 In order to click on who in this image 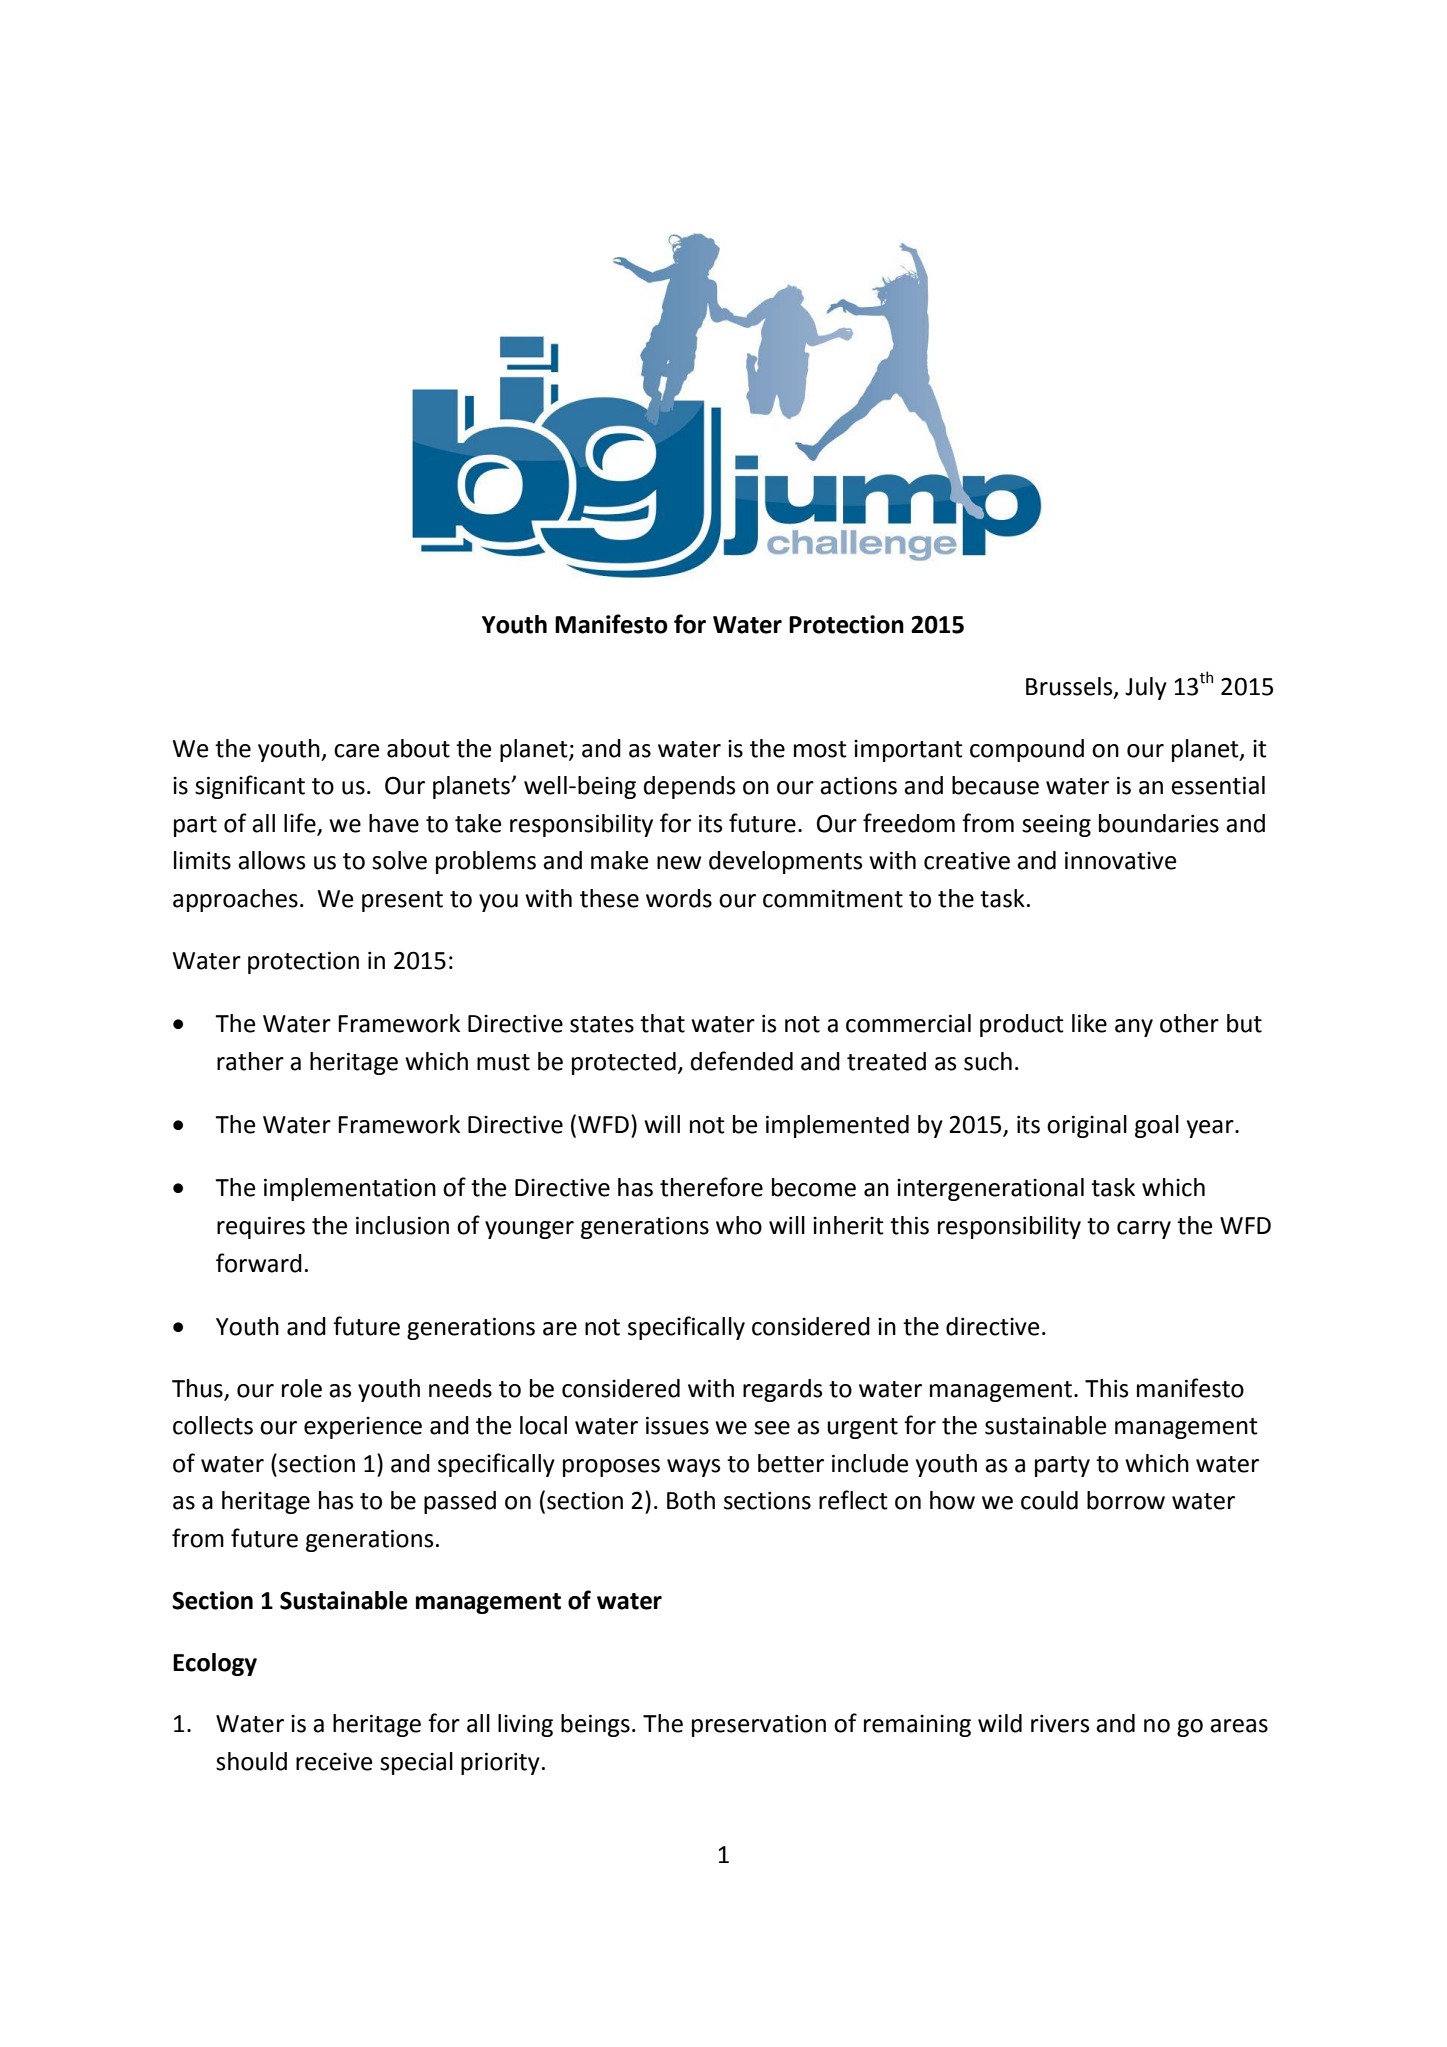, I will do `click(739, 1225)`.
